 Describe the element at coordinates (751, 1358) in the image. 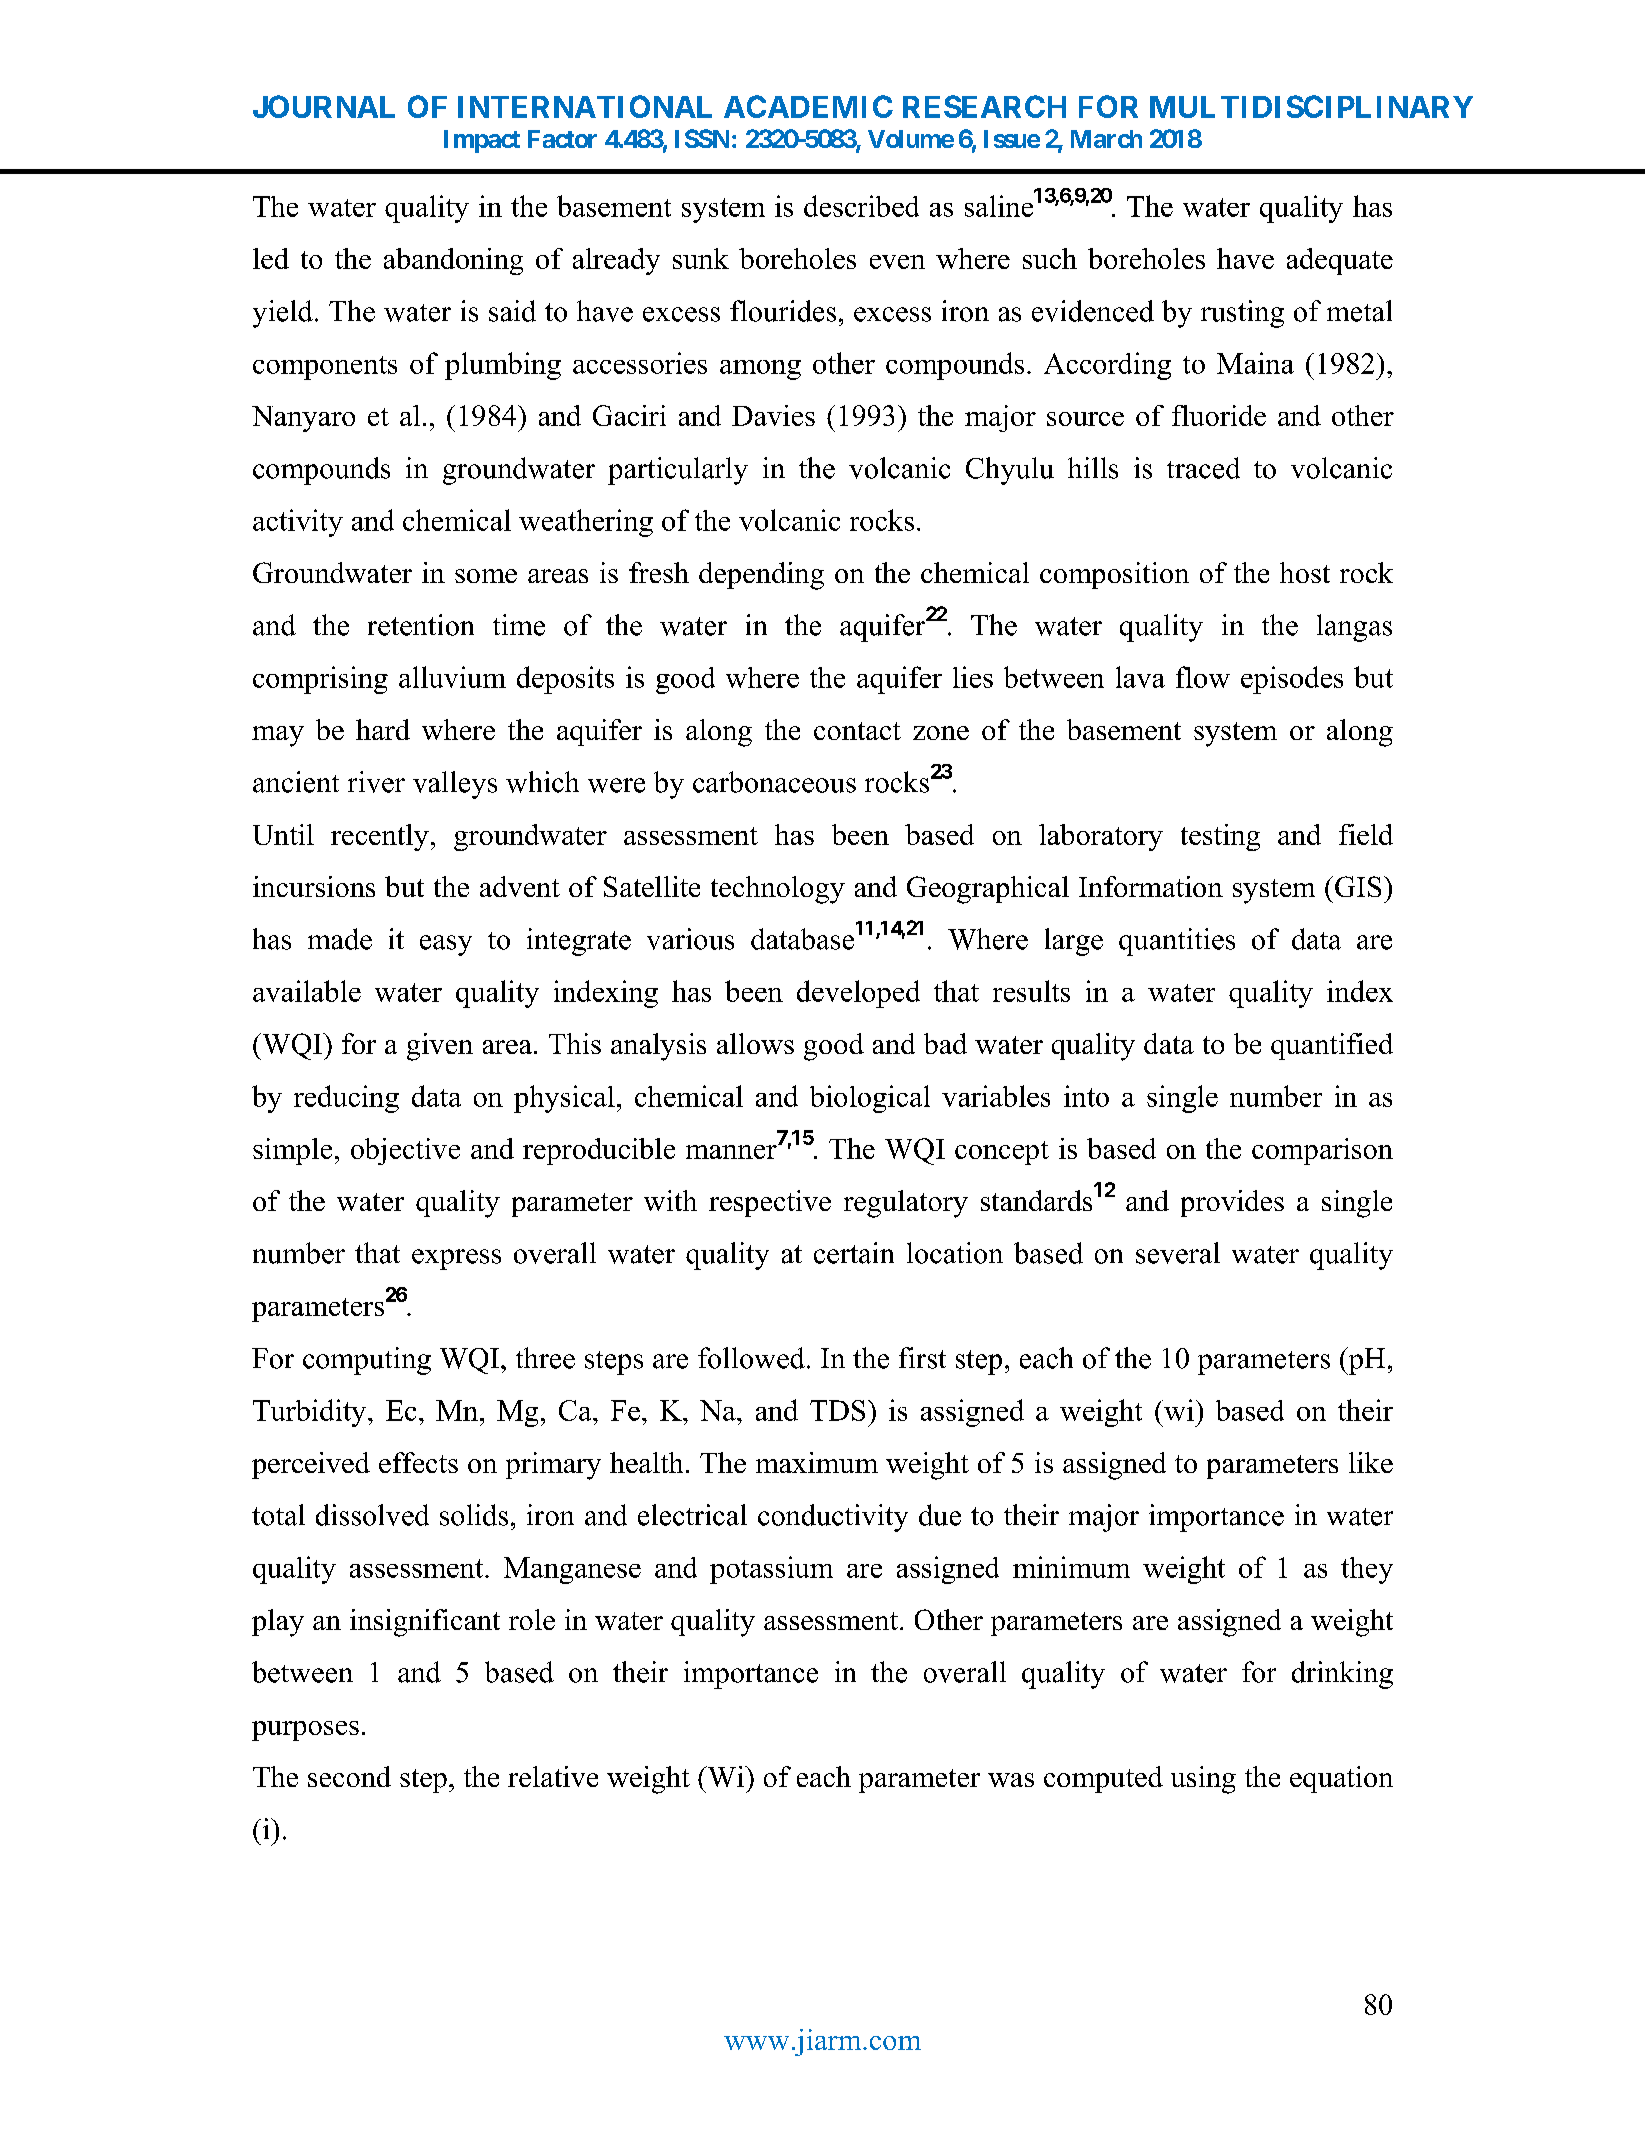

I see `followed` at that location.
